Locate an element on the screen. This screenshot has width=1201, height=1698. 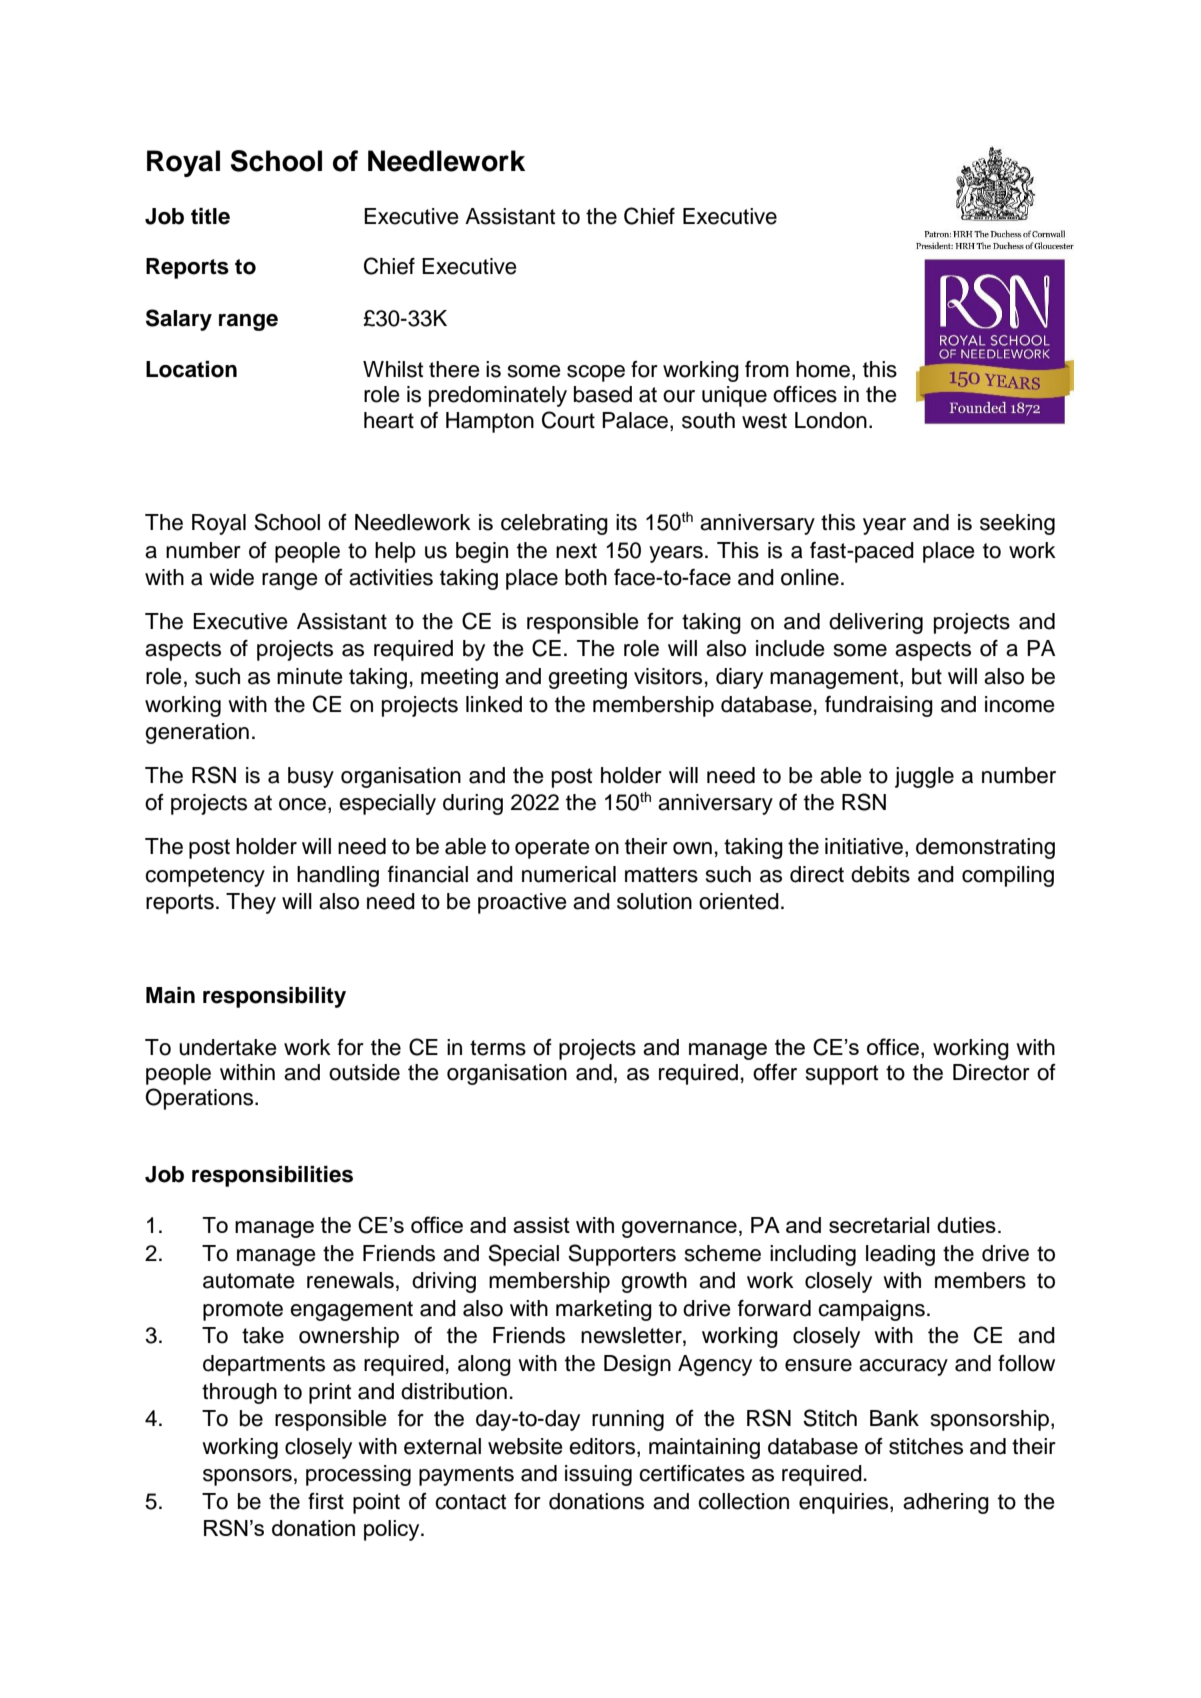
greeting is located at coordinates (587, 678).
